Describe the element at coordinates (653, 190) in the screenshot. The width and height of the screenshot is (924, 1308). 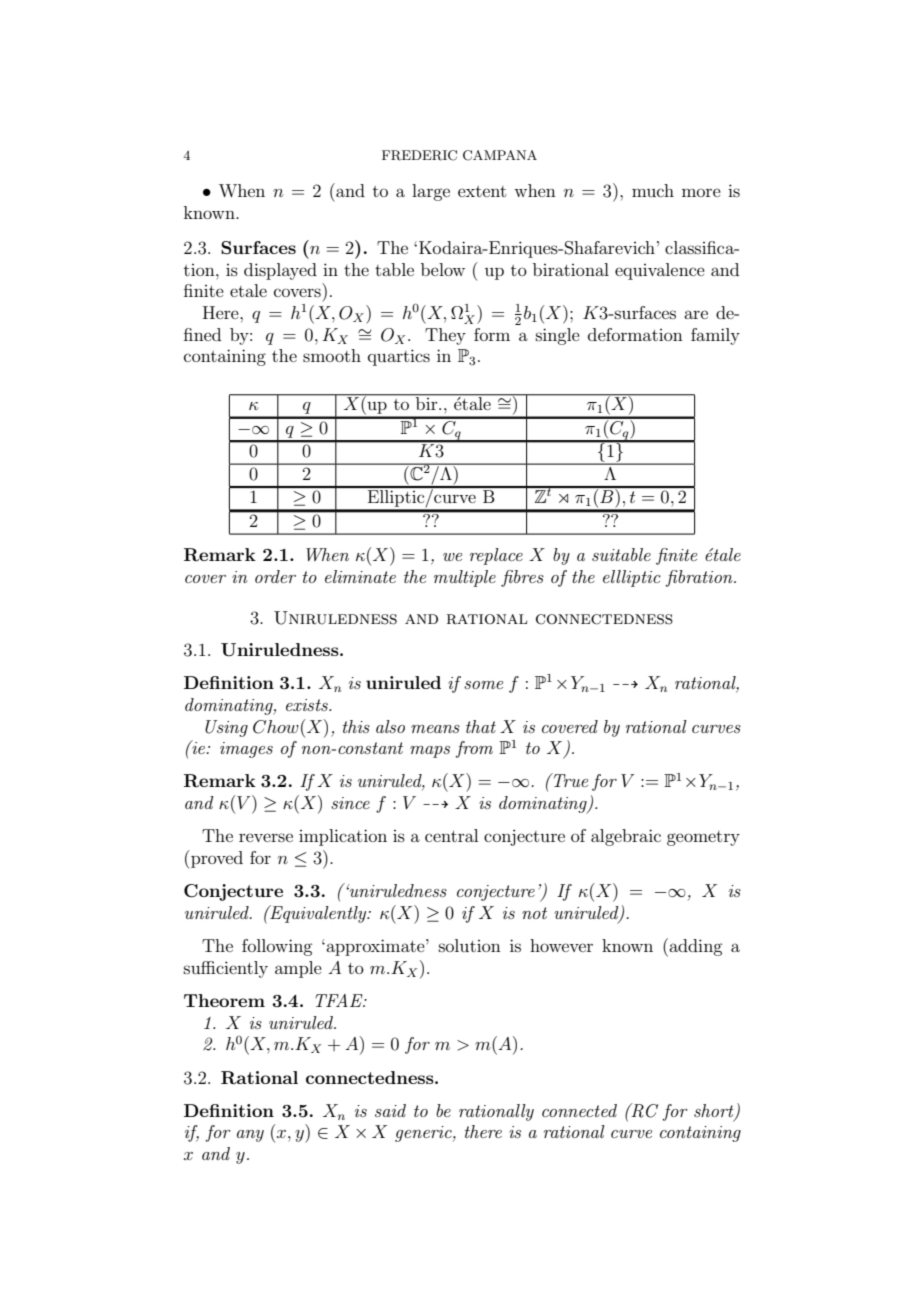
I see `much` at that location.
